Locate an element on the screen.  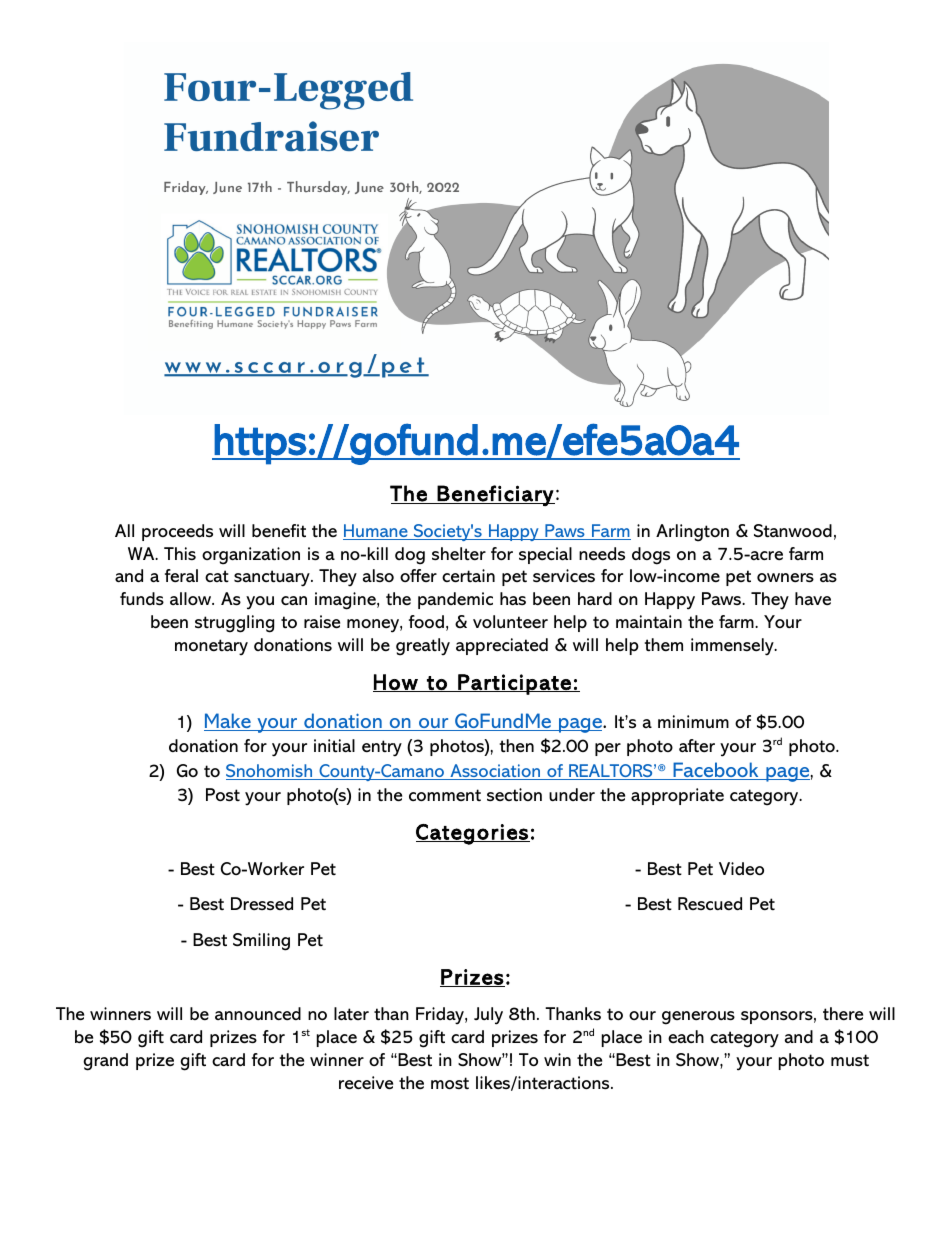
most is located at coordinates (450, 1083).
